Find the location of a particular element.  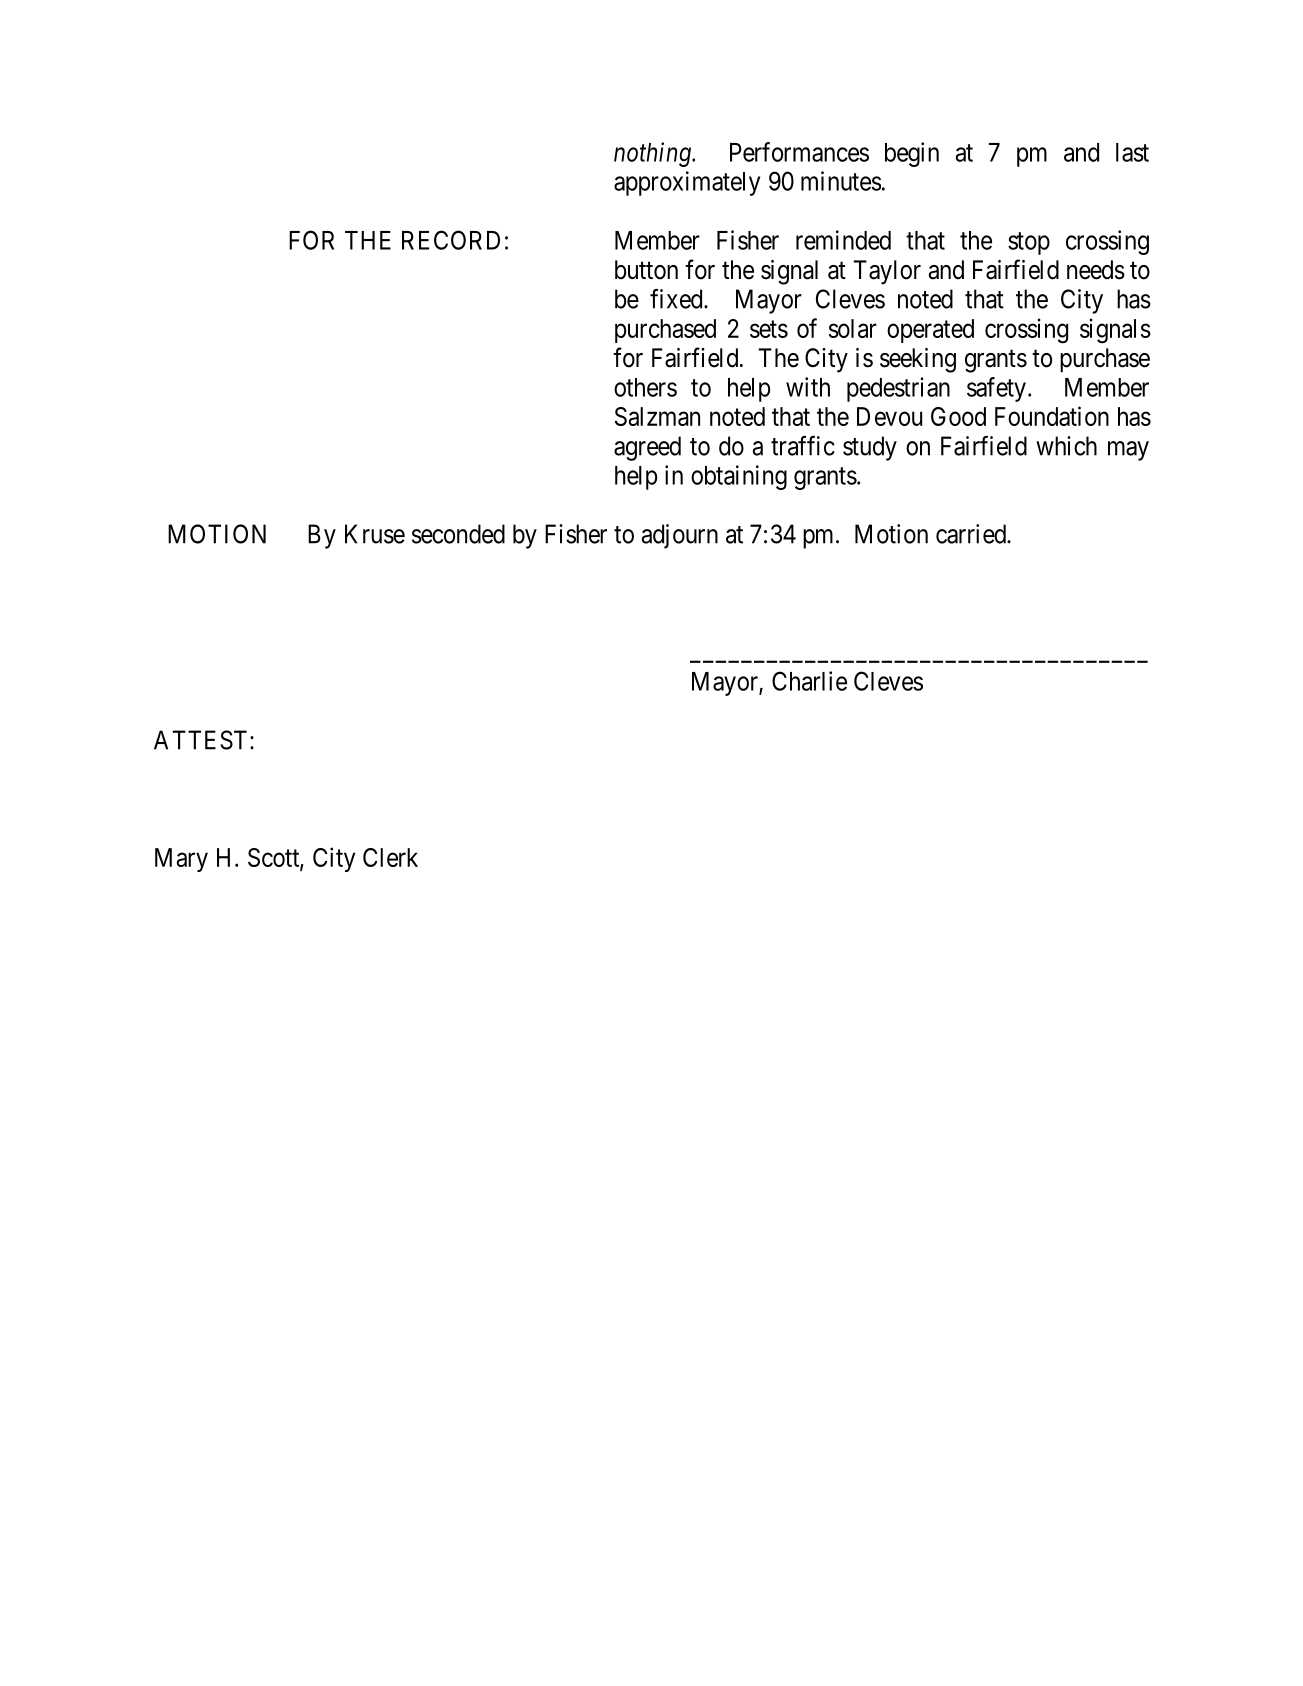

sets is located at coordinates (769, 329).
